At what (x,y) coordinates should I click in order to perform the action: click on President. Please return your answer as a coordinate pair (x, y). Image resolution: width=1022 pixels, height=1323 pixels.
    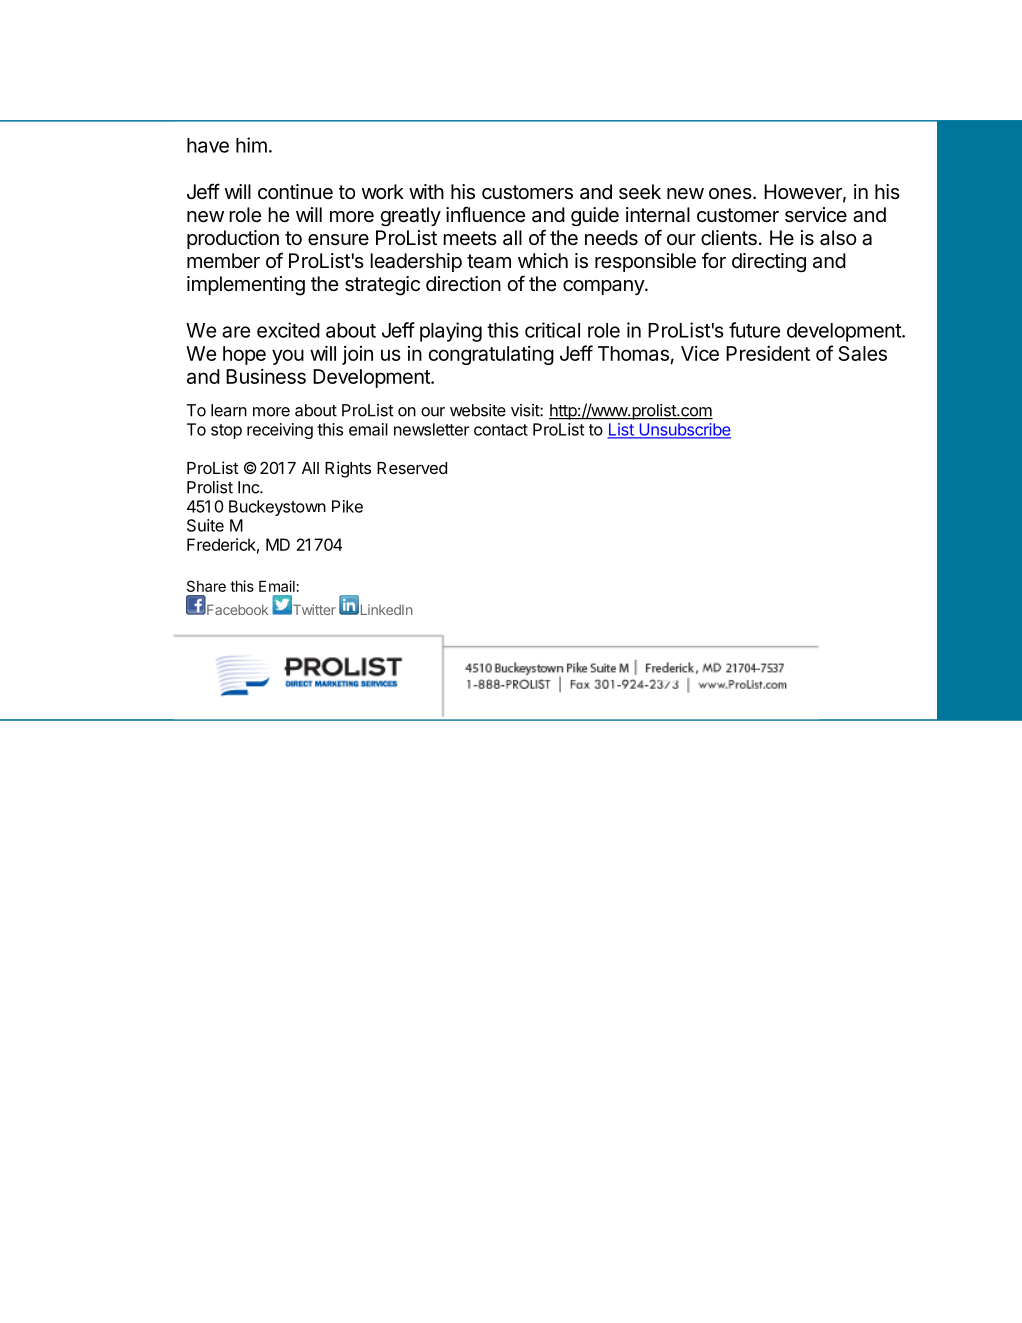
    Looking at the image, I should click on (768, 353).
